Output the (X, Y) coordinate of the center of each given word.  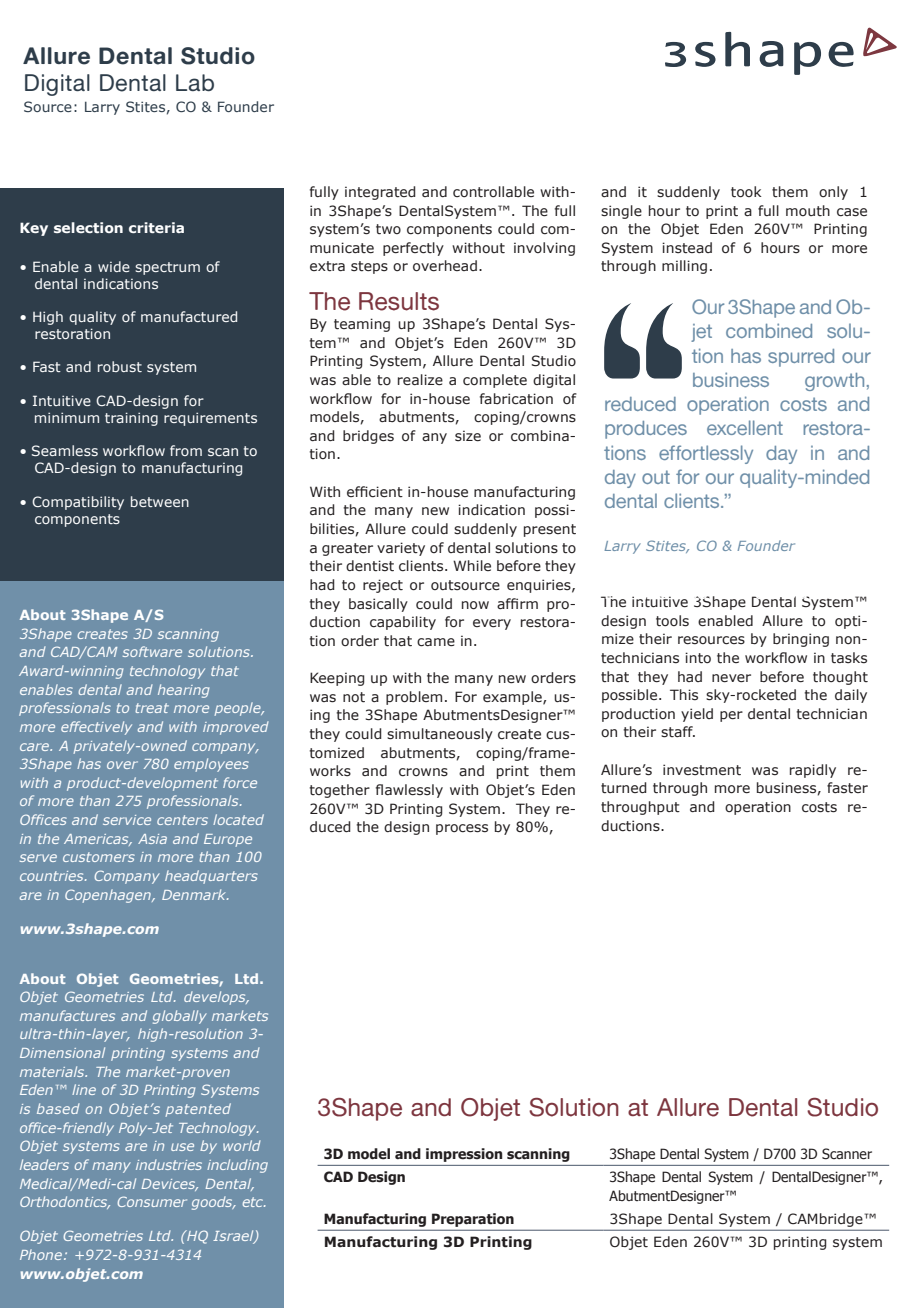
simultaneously (440, 735)
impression (464, 1155)
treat (152, 708)
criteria (156, 227)
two (388, 229)
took (746, 192)
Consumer (152, 1201)
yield (697, 715)
